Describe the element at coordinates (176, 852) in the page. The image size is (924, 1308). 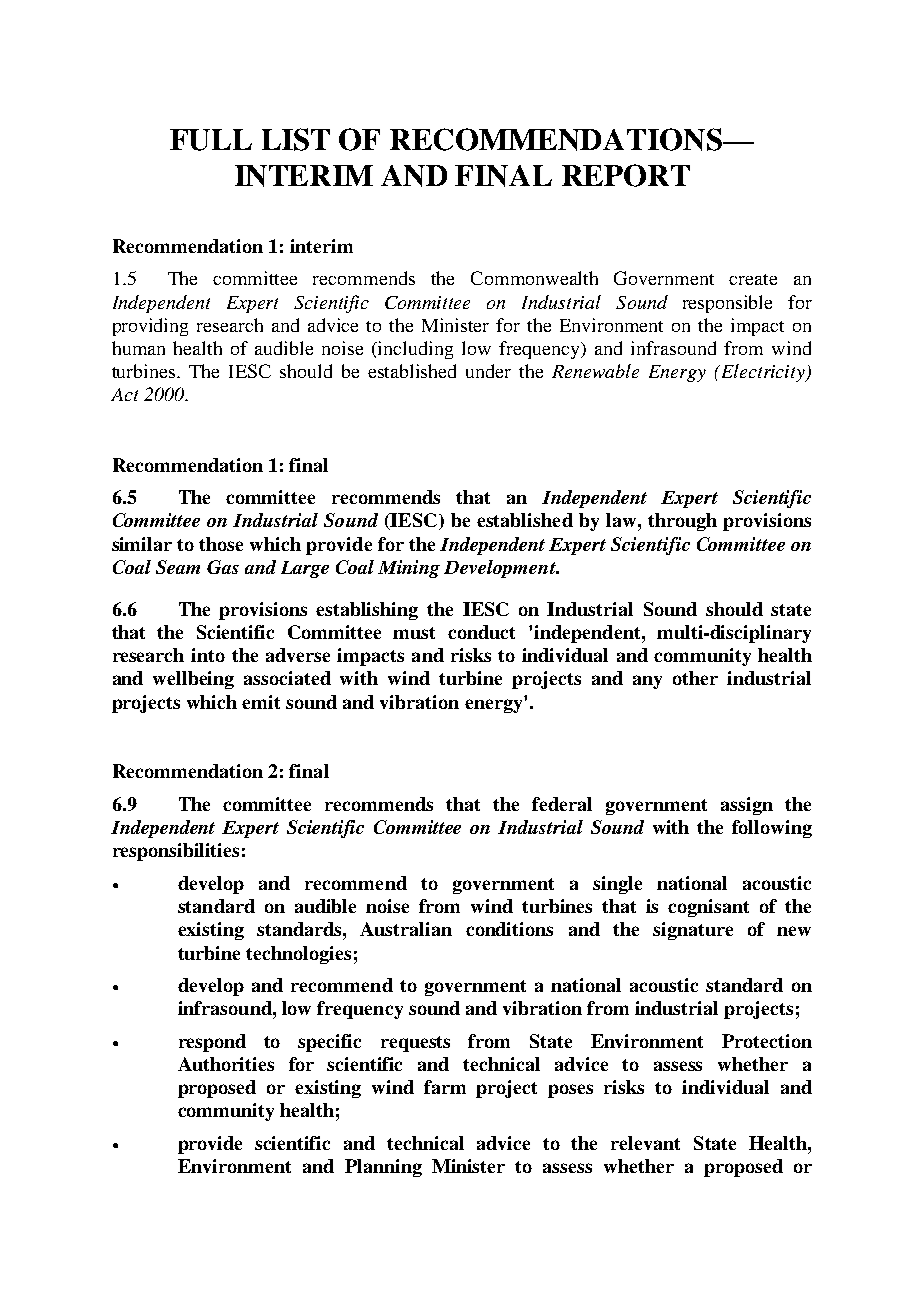
I see `responsibilities` at that location.
